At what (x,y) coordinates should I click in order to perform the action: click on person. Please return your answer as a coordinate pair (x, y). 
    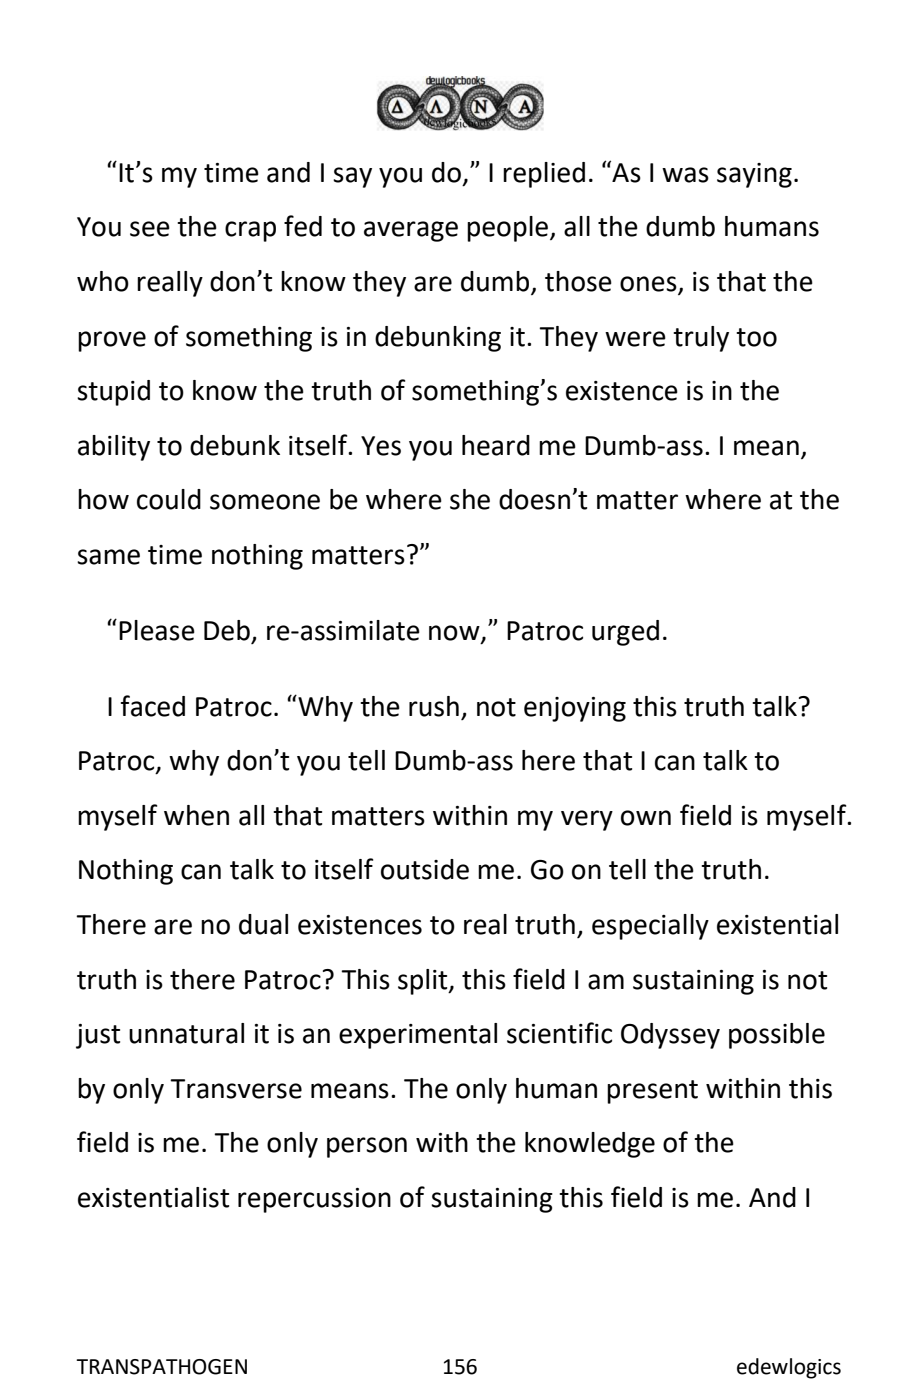
    Looking at the image, I should click on (367, 1147).
